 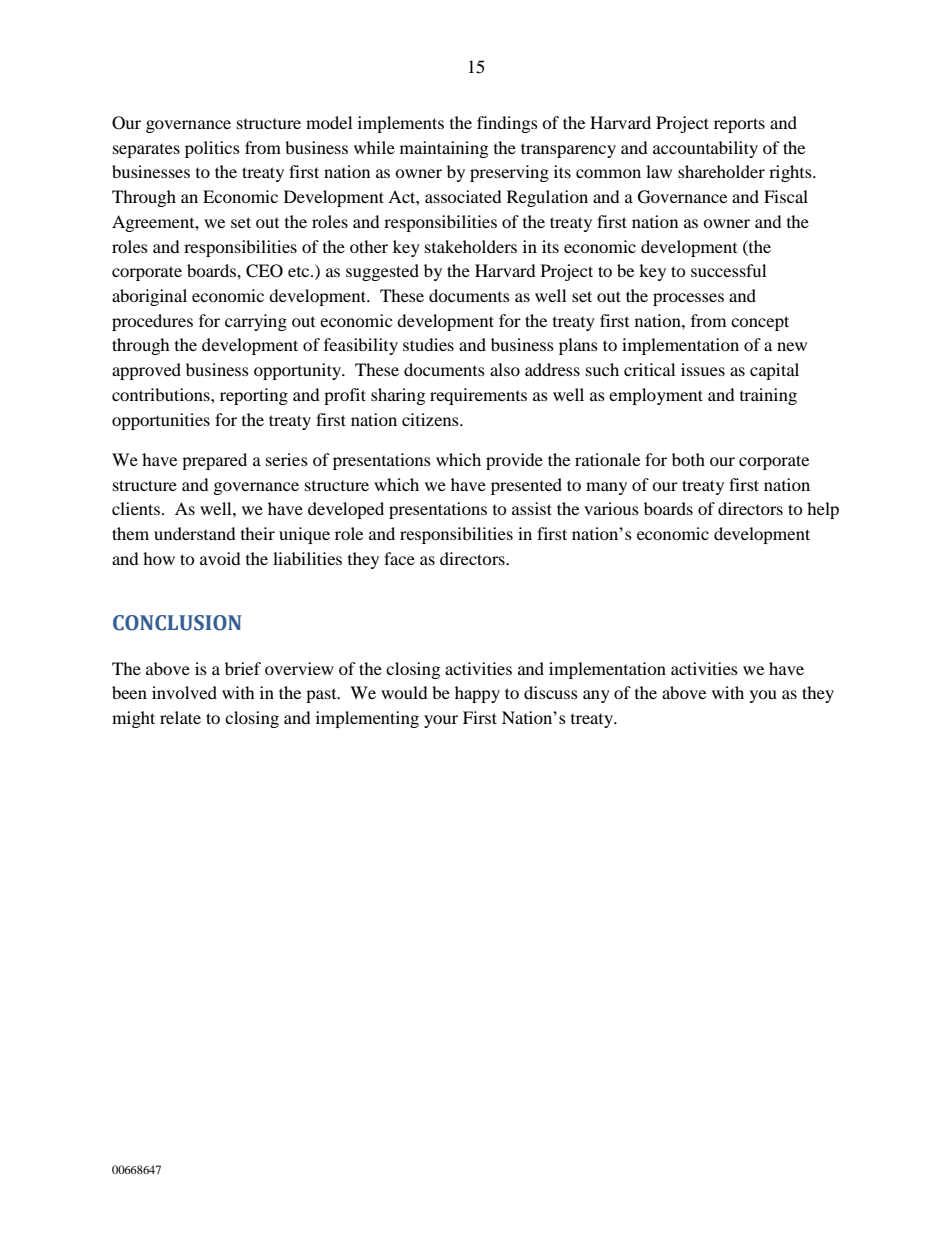 What do you see at coordinates (161, 421) in the screenshot?
I see `opportunities` at bounding box center [161, 421].
